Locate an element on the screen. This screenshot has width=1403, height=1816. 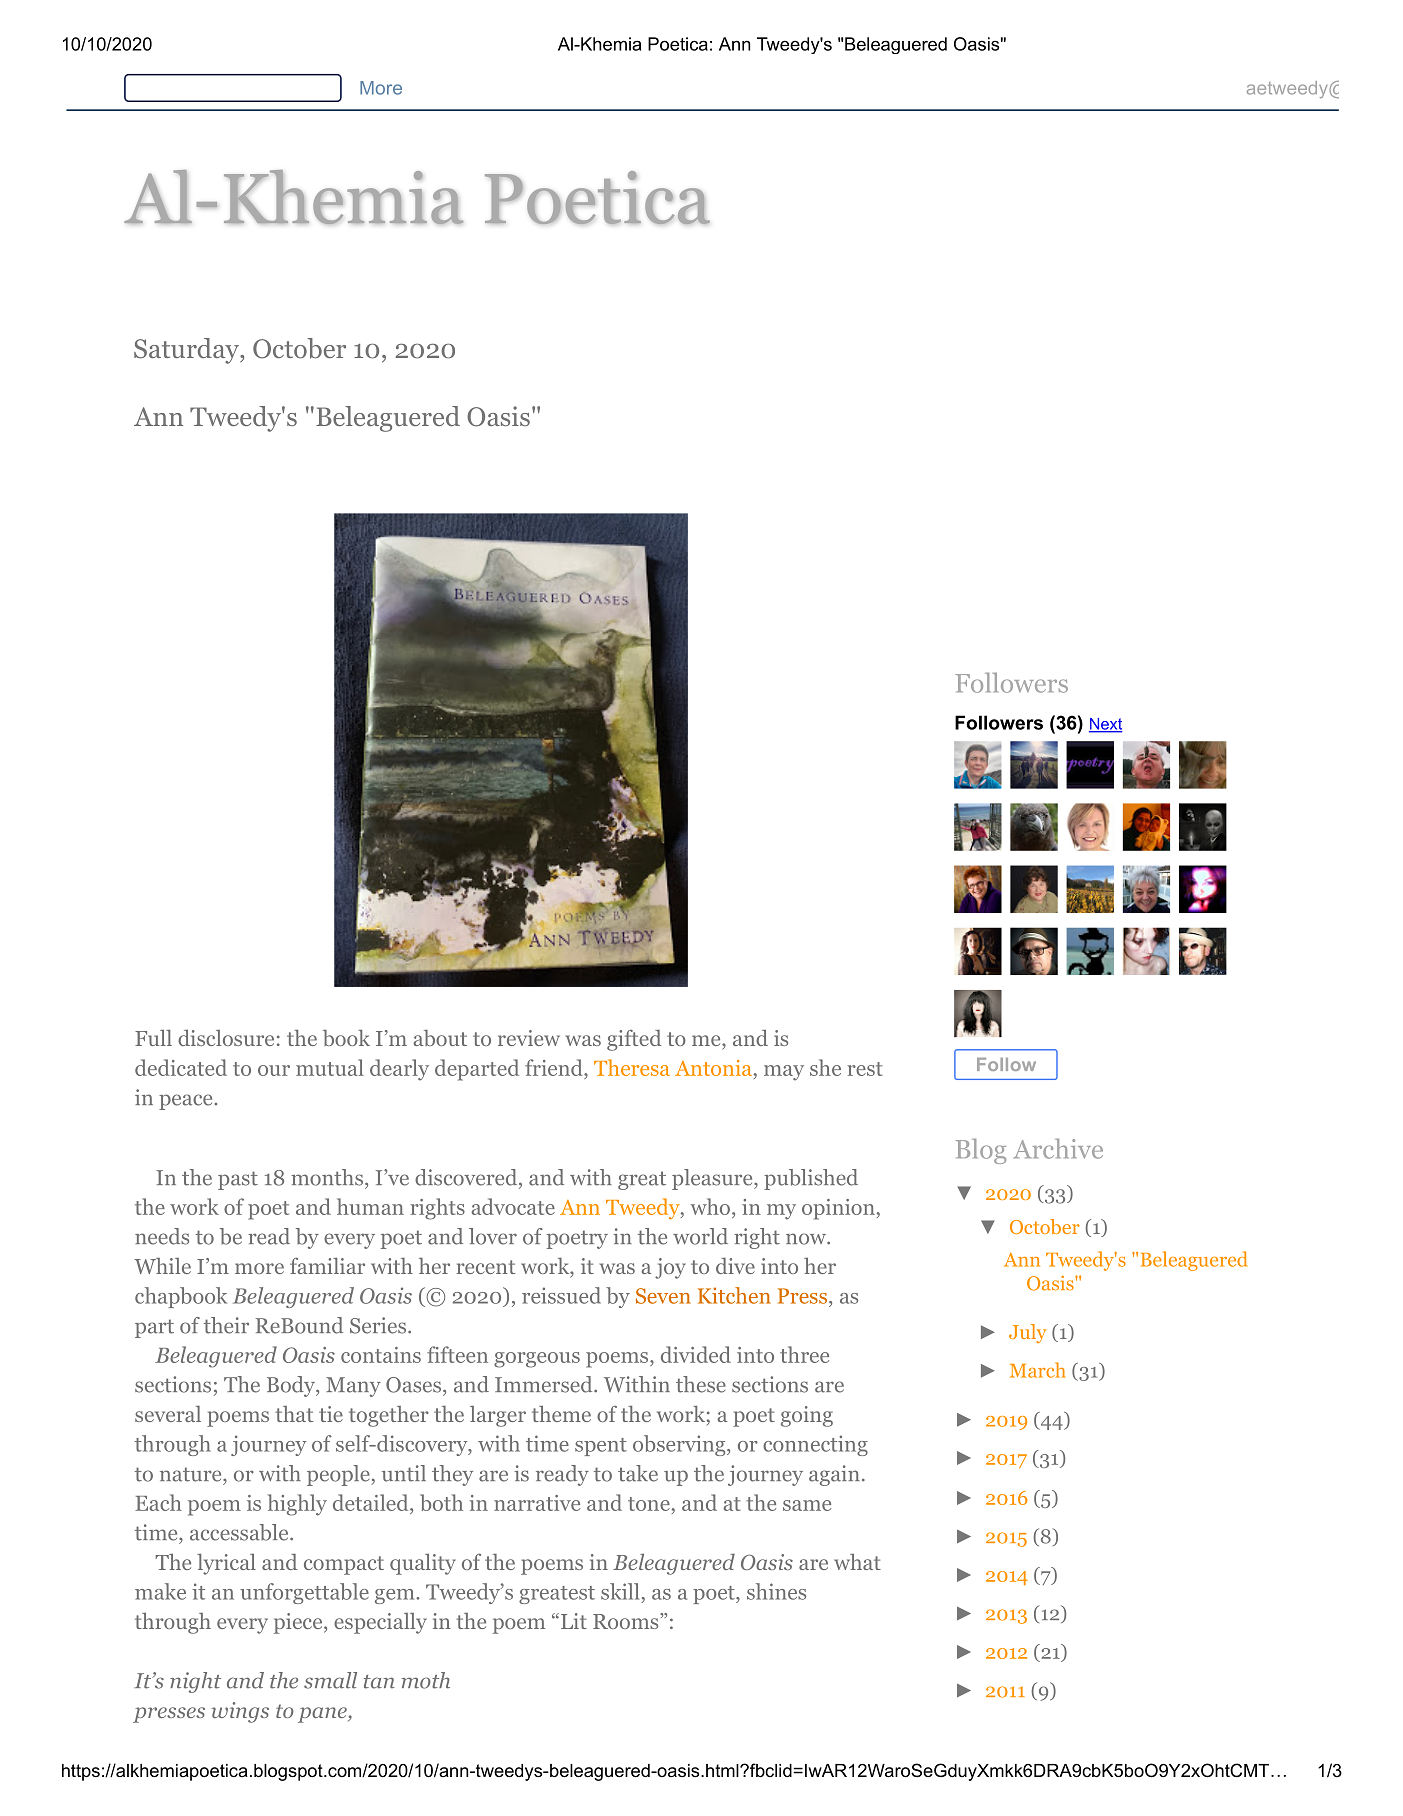
rest is located at coordinates (864, 1069).
